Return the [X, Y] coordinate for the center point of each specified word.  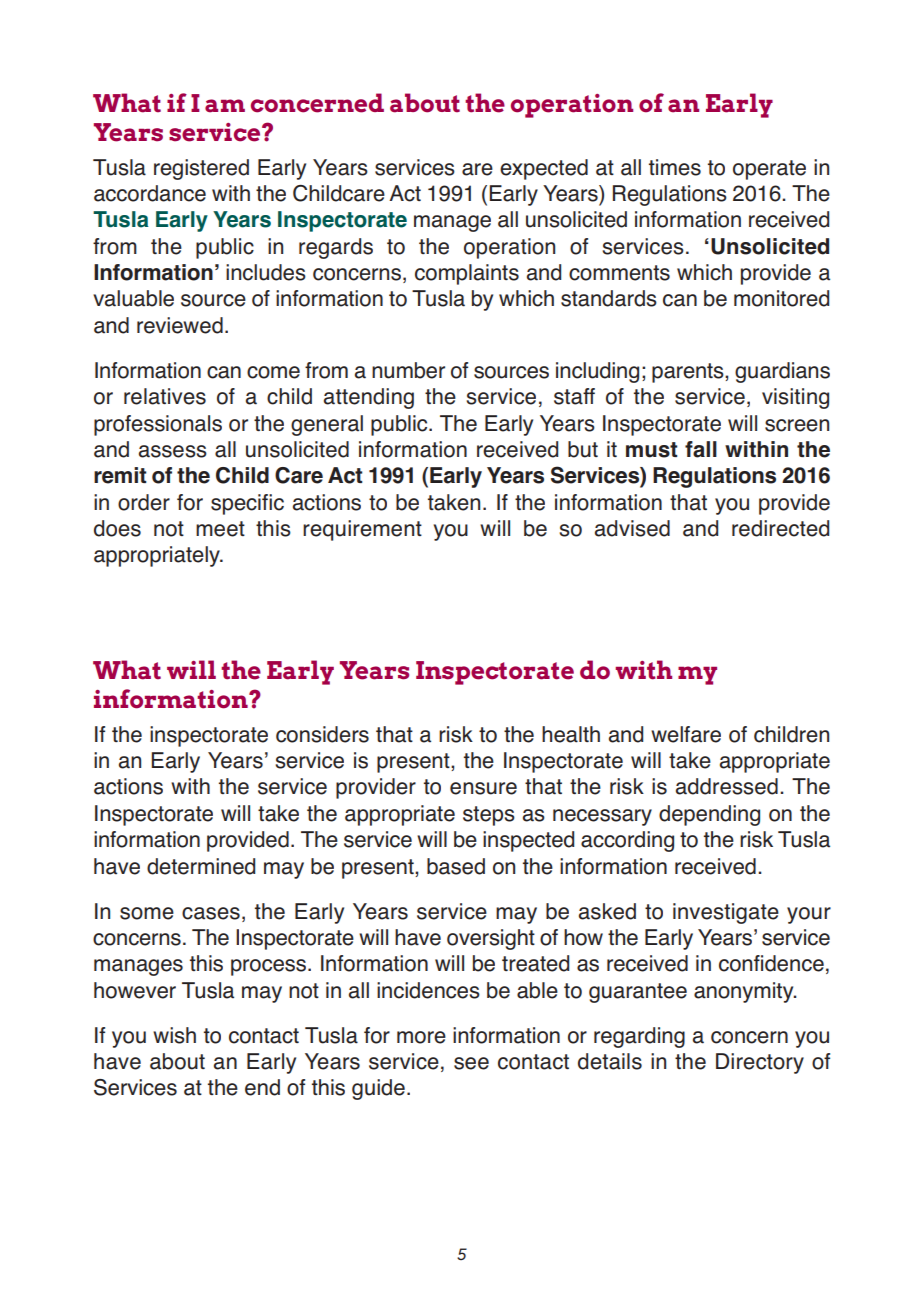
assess [173, 451]
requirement [362, 530]
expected [544, 169]
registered [201, 169]
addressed [727, 786]
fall [701, 449]
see [471, 1063]
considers [322, 734]
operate [769, 170]
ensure [483, 788]
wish [174, 1035]
